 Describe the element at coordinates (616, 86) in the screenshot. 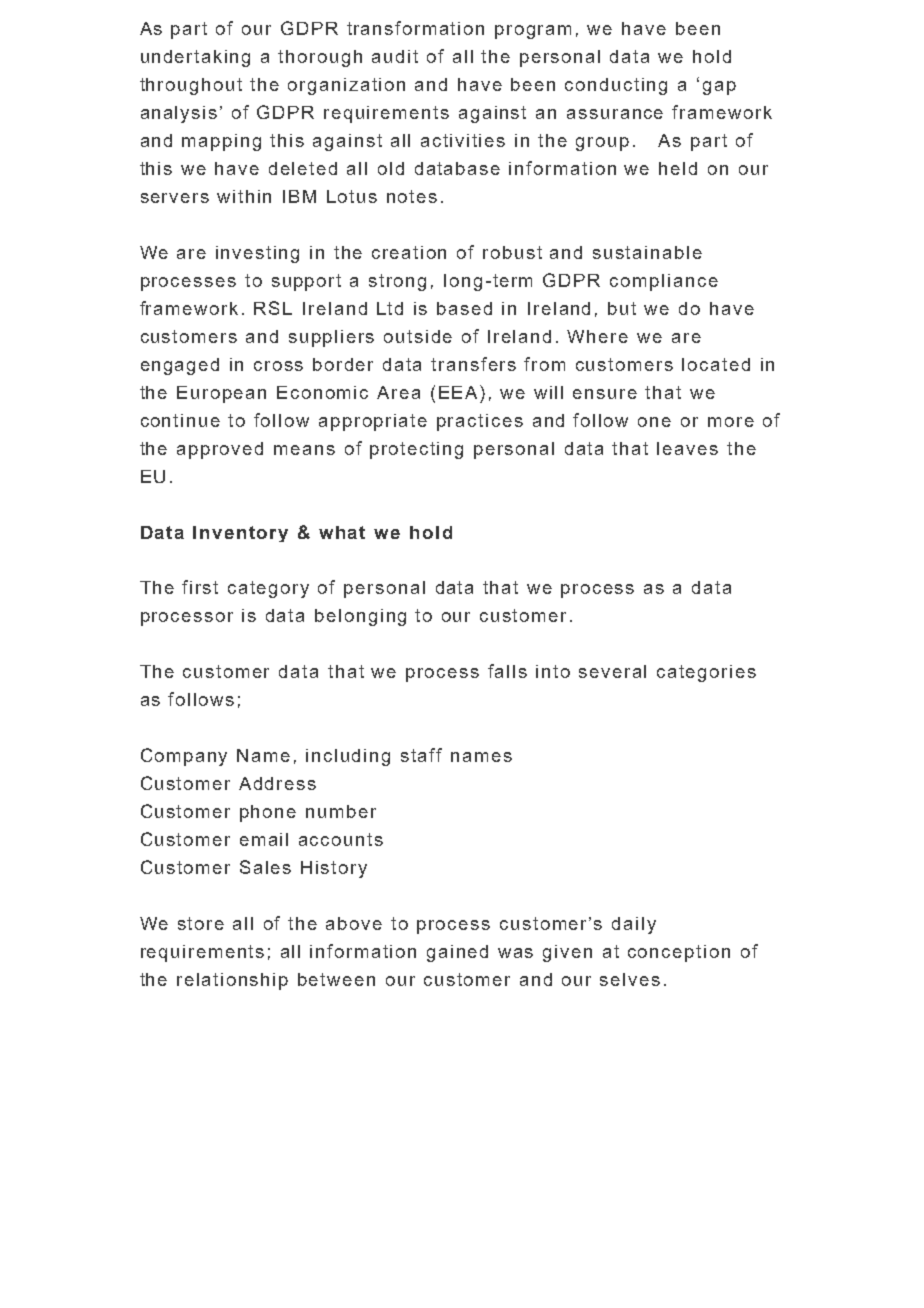

I see `conducting` at that location.
